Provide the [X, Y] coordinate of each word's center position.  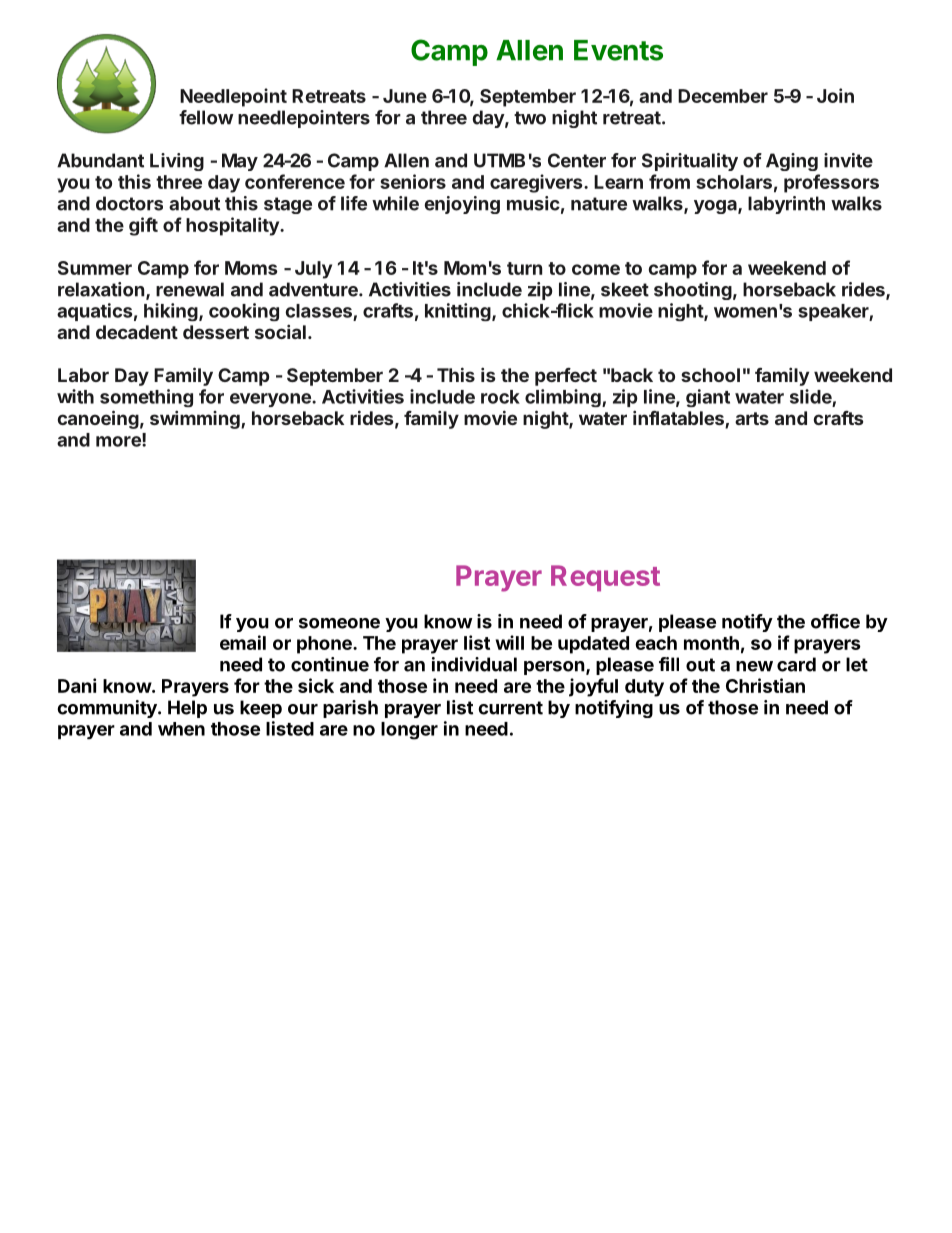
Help [187, 709]
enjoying [462, 205]
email [243, 642]
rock [500, 397]
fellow [206, 117]
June [405, 96]
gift [143, 226]
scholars [734, 182]
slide [811, 396]
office [835, 621]
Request [605, 578]
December [723, 96]
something [146, 398]
